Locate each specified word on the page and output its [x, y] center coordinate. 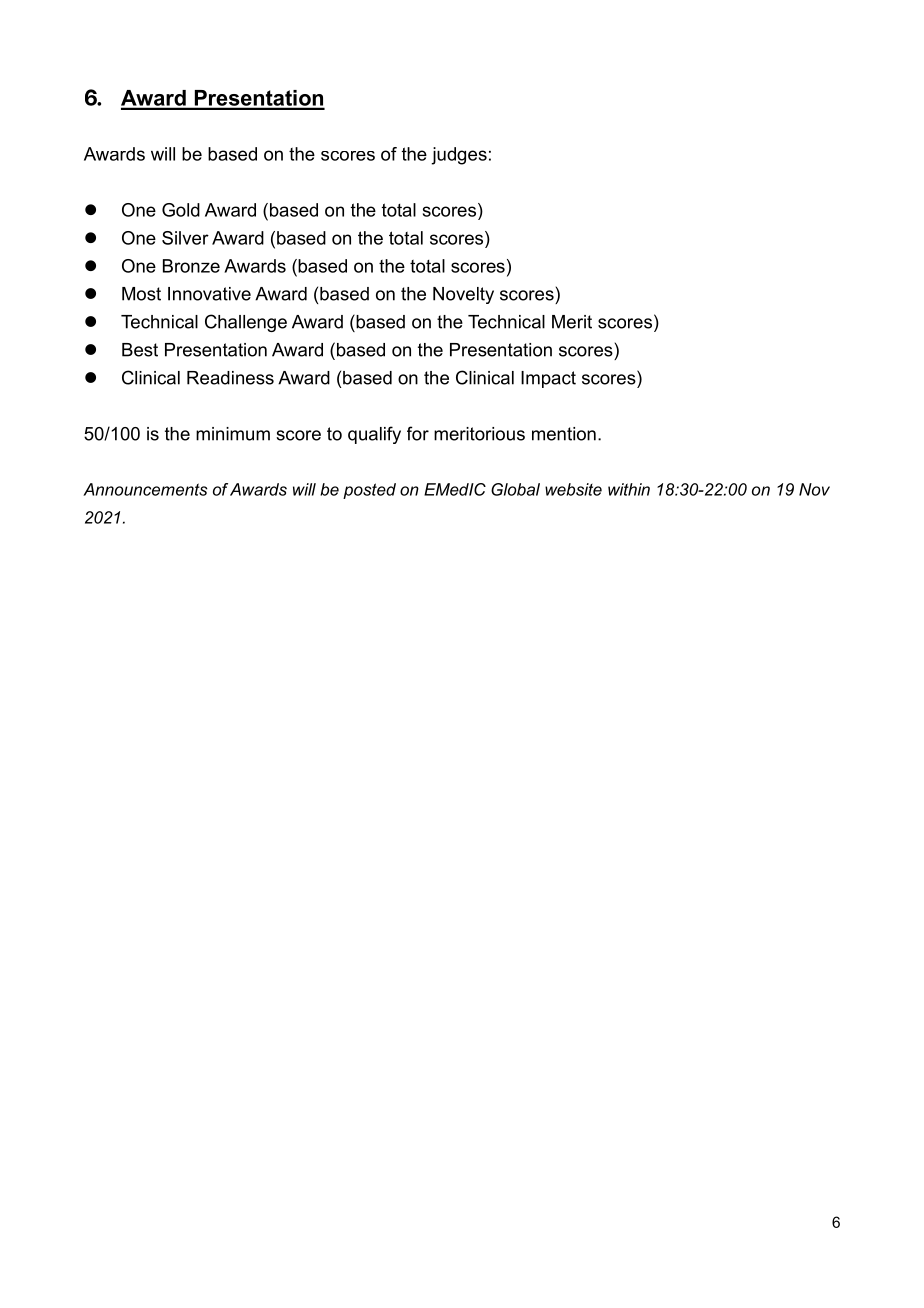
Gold [181, 210]
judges [459, 156]
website [573, 489]
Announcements [145, 489]
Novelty [463, 295]
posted [369, 491]
